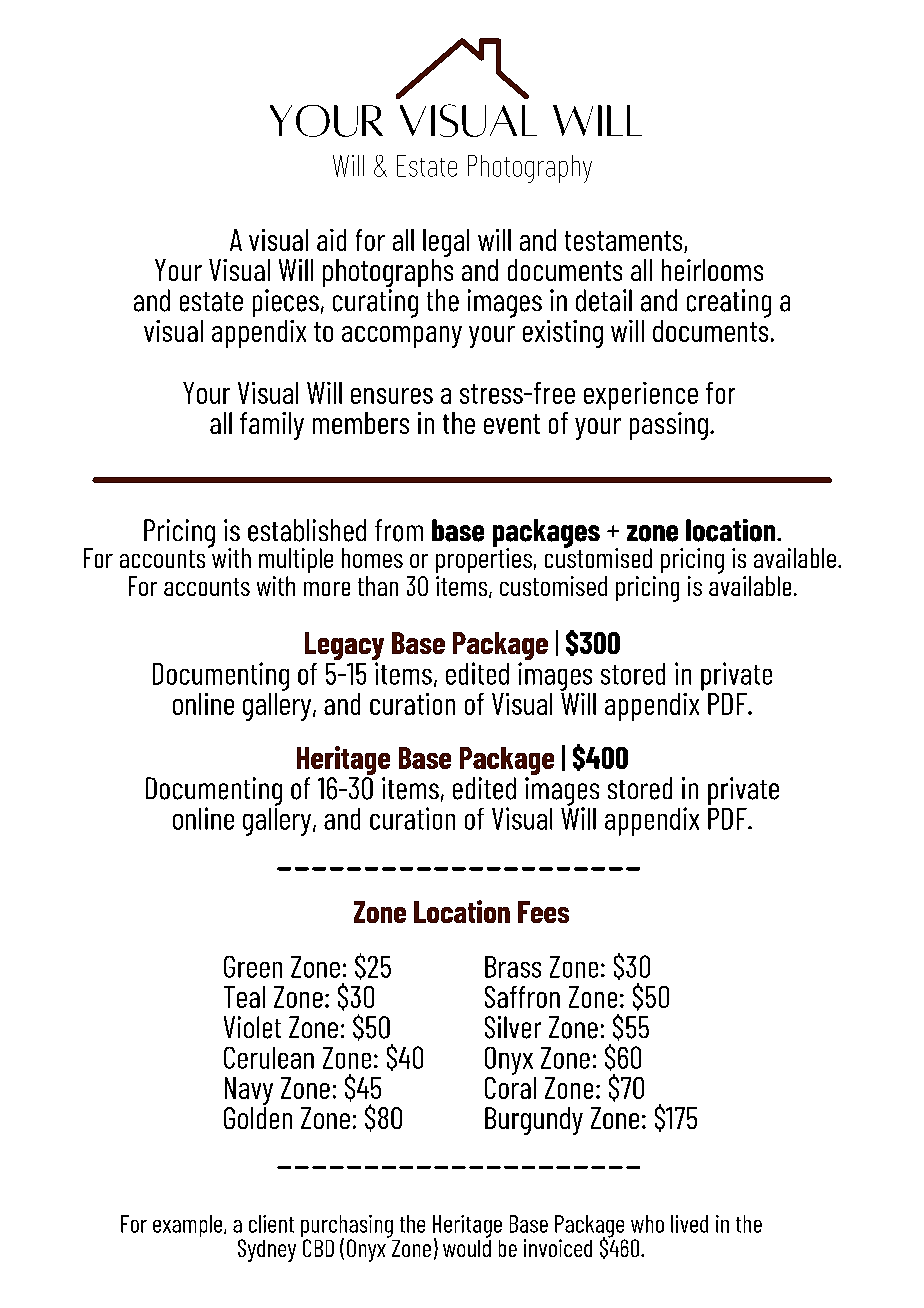 This screenshot has height=1308, width=924. I want to click on testaments, so click(625, 242).
